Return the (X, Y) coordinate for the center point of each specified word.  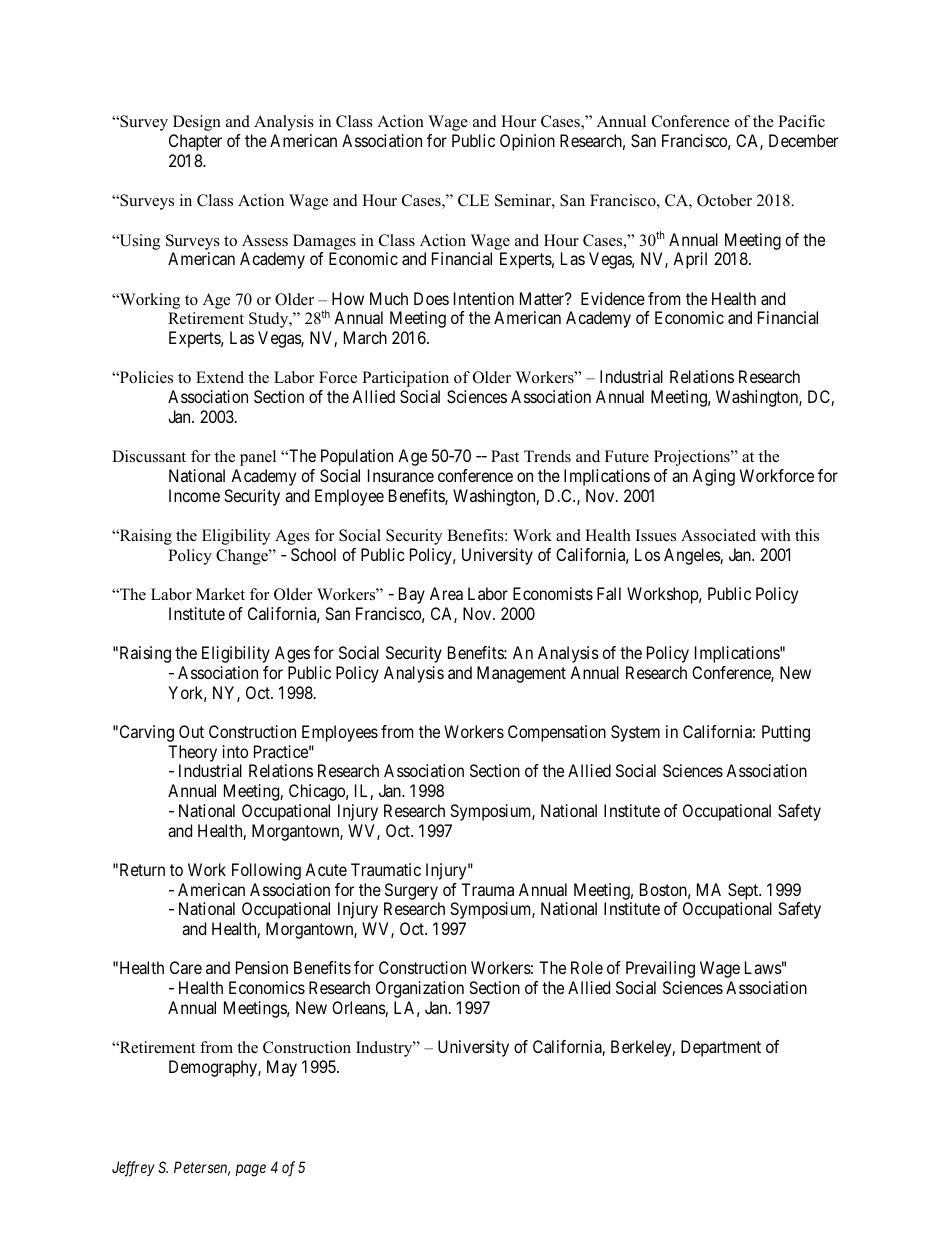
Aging (713, 477)
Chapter (195, 142)
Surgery (411, 891)
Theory (192, 753)
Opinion (527, 142)
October (724, 200)
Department (721, 1048)
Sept (744, 891)
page (251, 1170)
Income (194, 495)
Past (505, 456)
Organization (420, 989)
